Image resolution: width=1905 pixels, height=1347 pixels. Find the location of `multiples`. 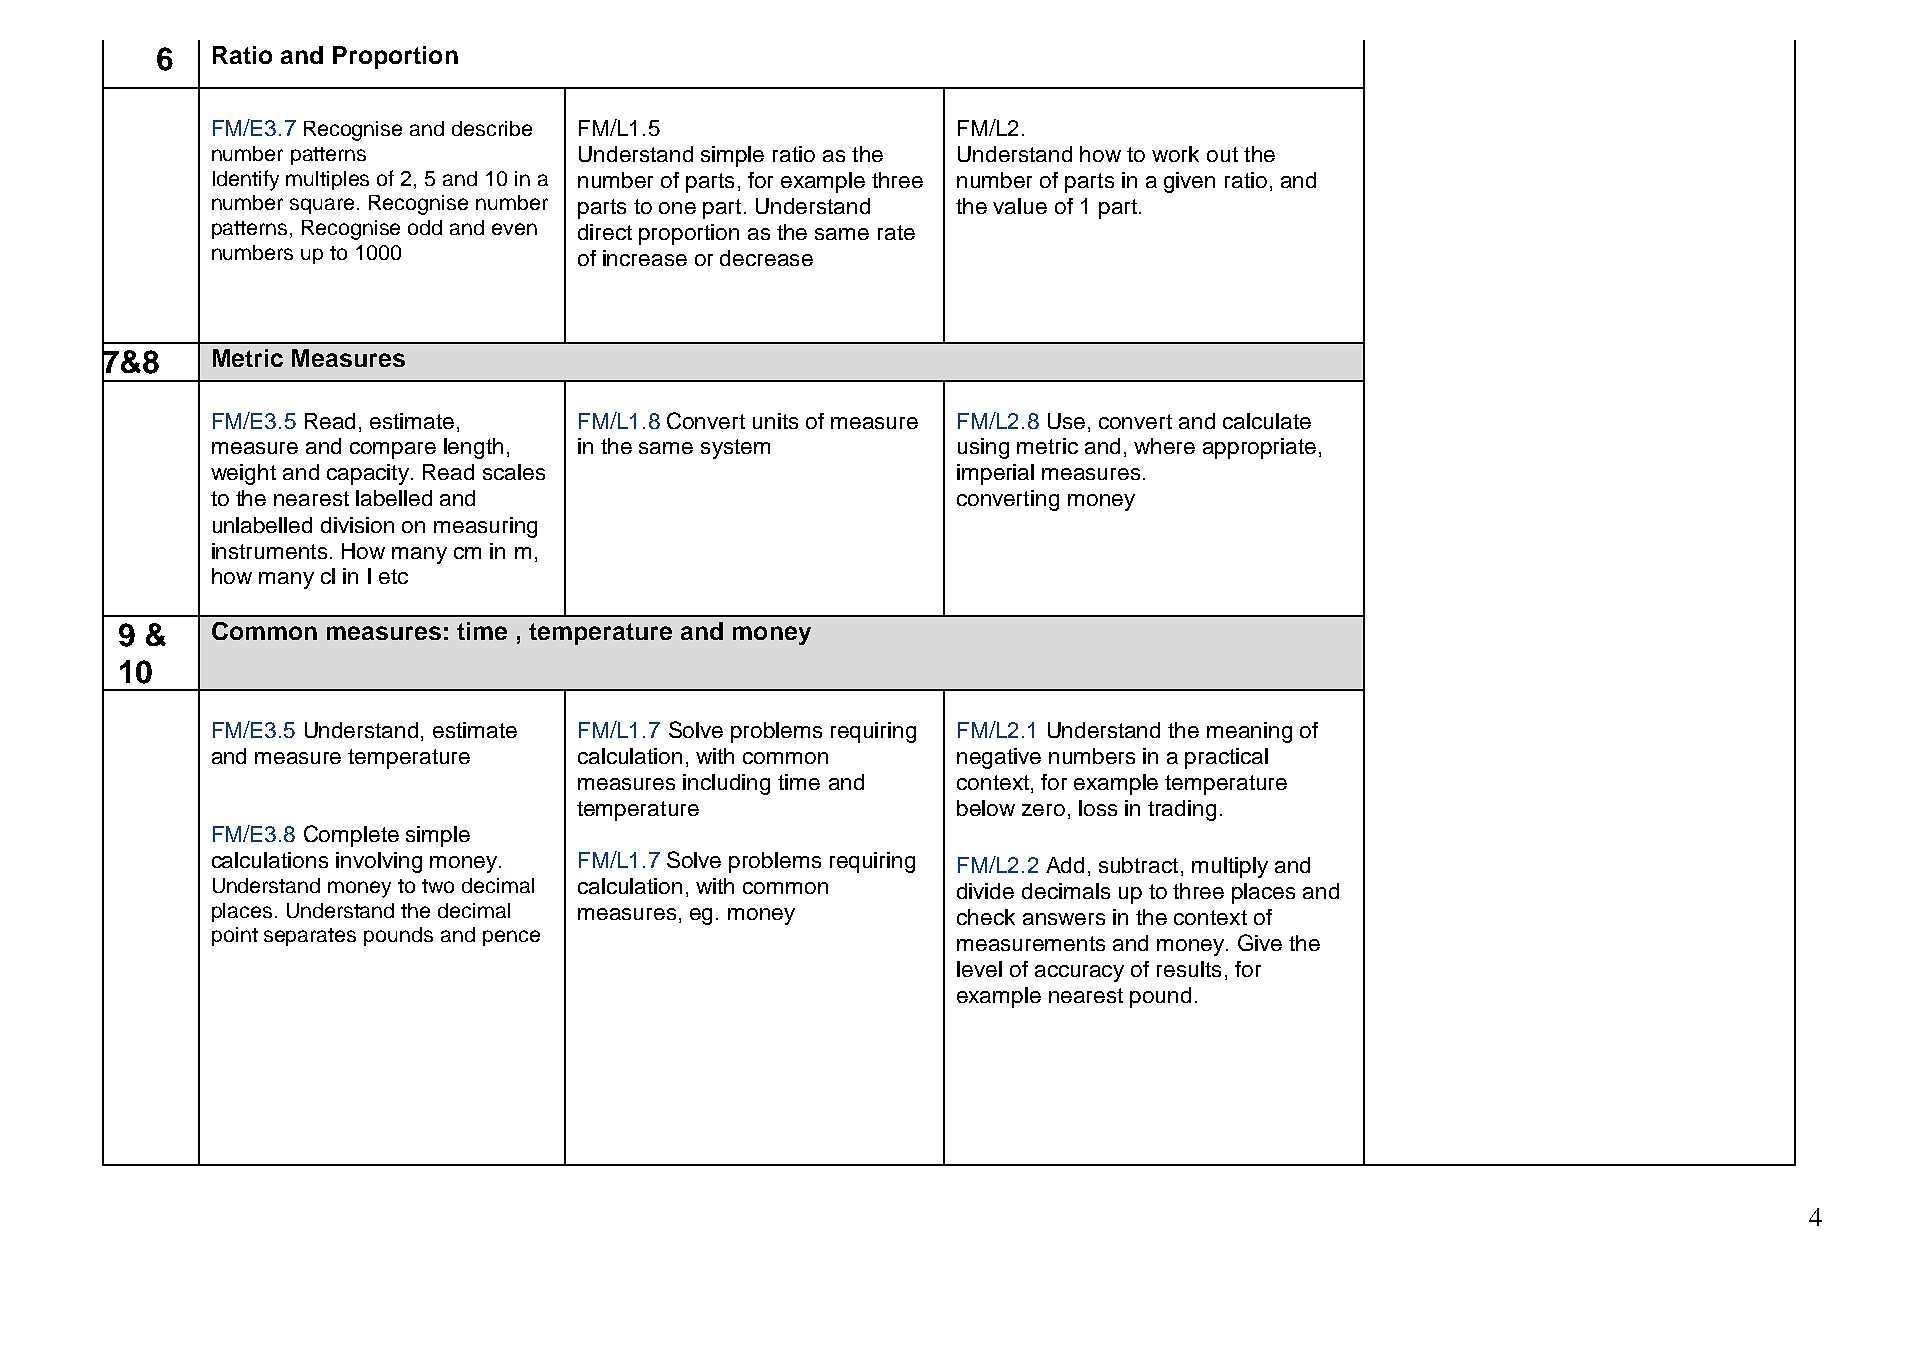

multiples is located at coordinates (327, 180).
